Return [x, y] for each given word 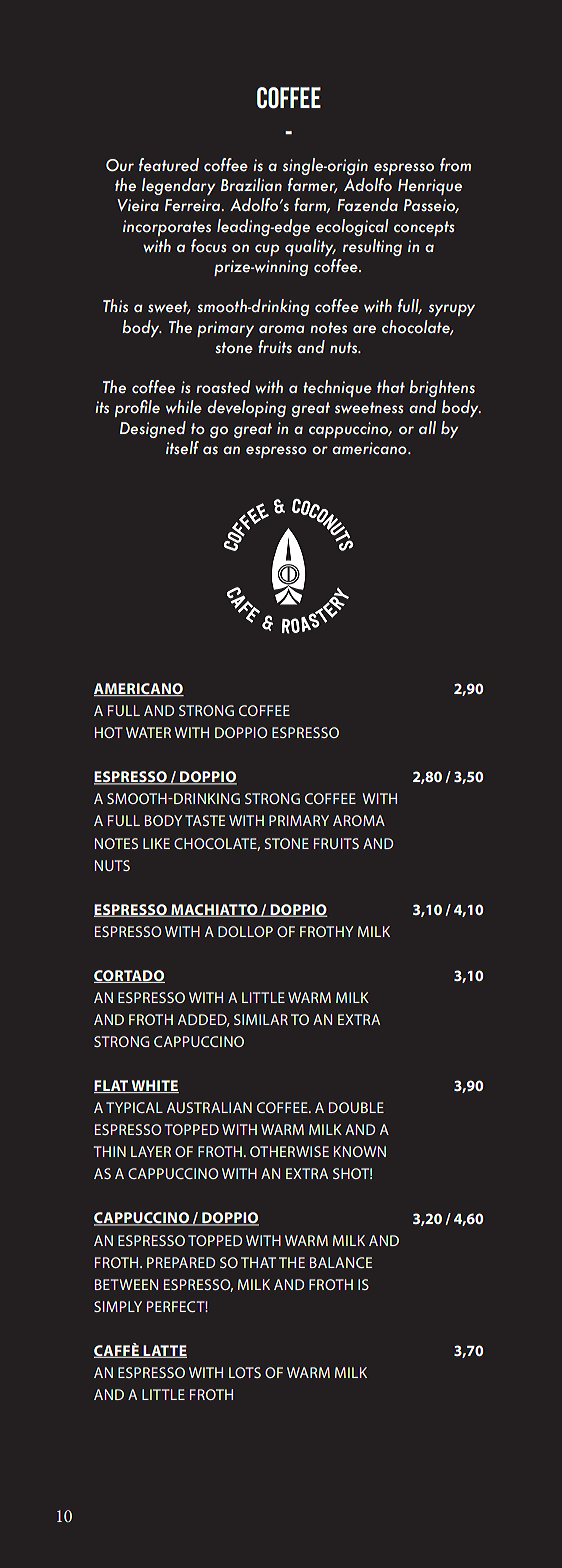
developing [246, 408]
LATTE [164, 1351]
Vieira [138, 205]
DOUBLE [356, 1107]
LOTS [245, 1372]
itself [182, 448]
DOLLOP [245, 931]
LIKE [156, 843]
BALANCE [340, 1262]
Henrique [430, 187]
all [427, 427]
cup [267, 250]
